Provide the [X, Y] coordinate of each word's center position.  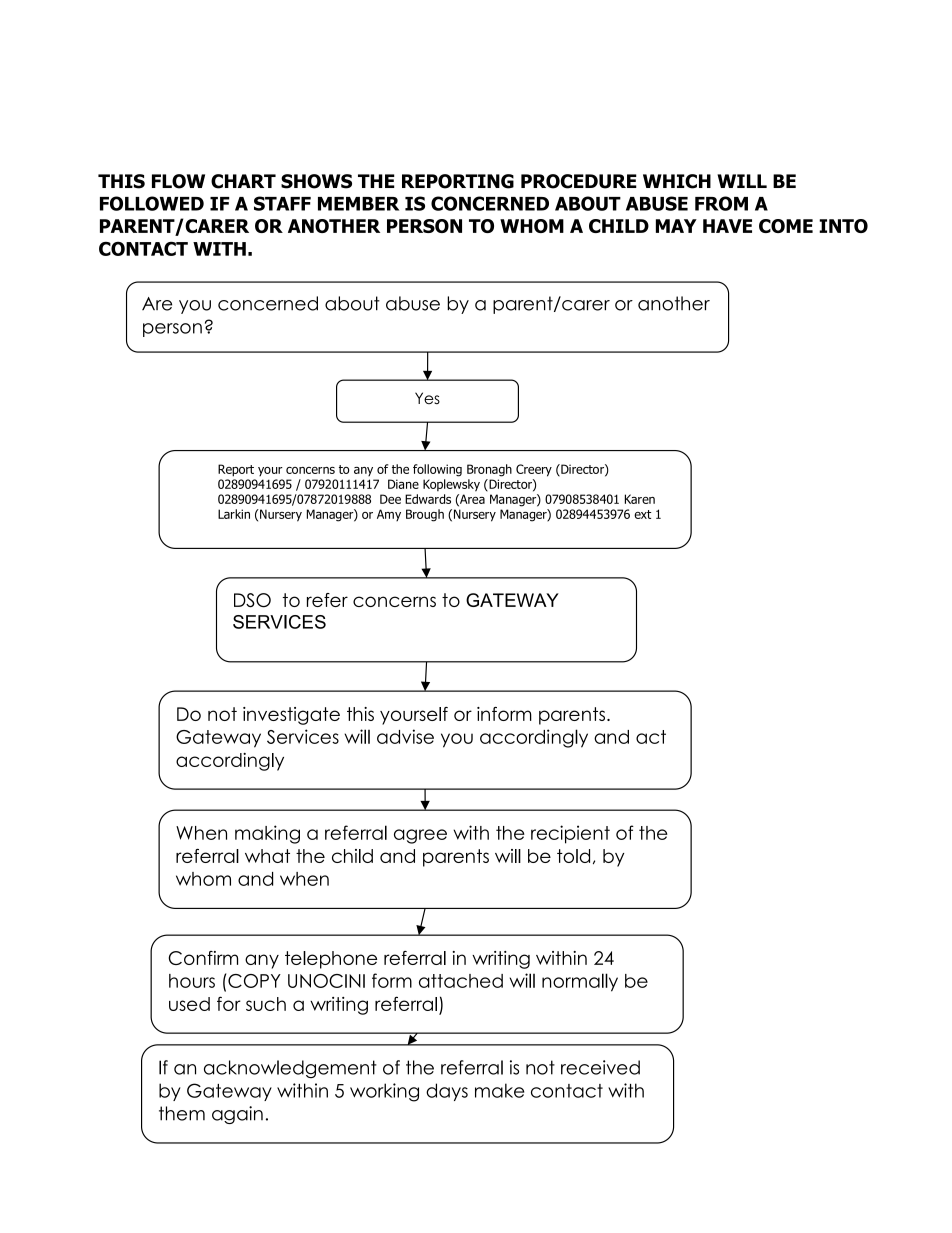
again [237, 1115]
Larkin [234, 514]
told [573, 856]
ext [642, 514]
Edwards [428, 499]
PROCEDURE [579, 181]
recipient [570, 834]
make [499, 1090]
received [600, 1067]
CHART [243, 181]
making [267, 834]
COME [786, 226]
